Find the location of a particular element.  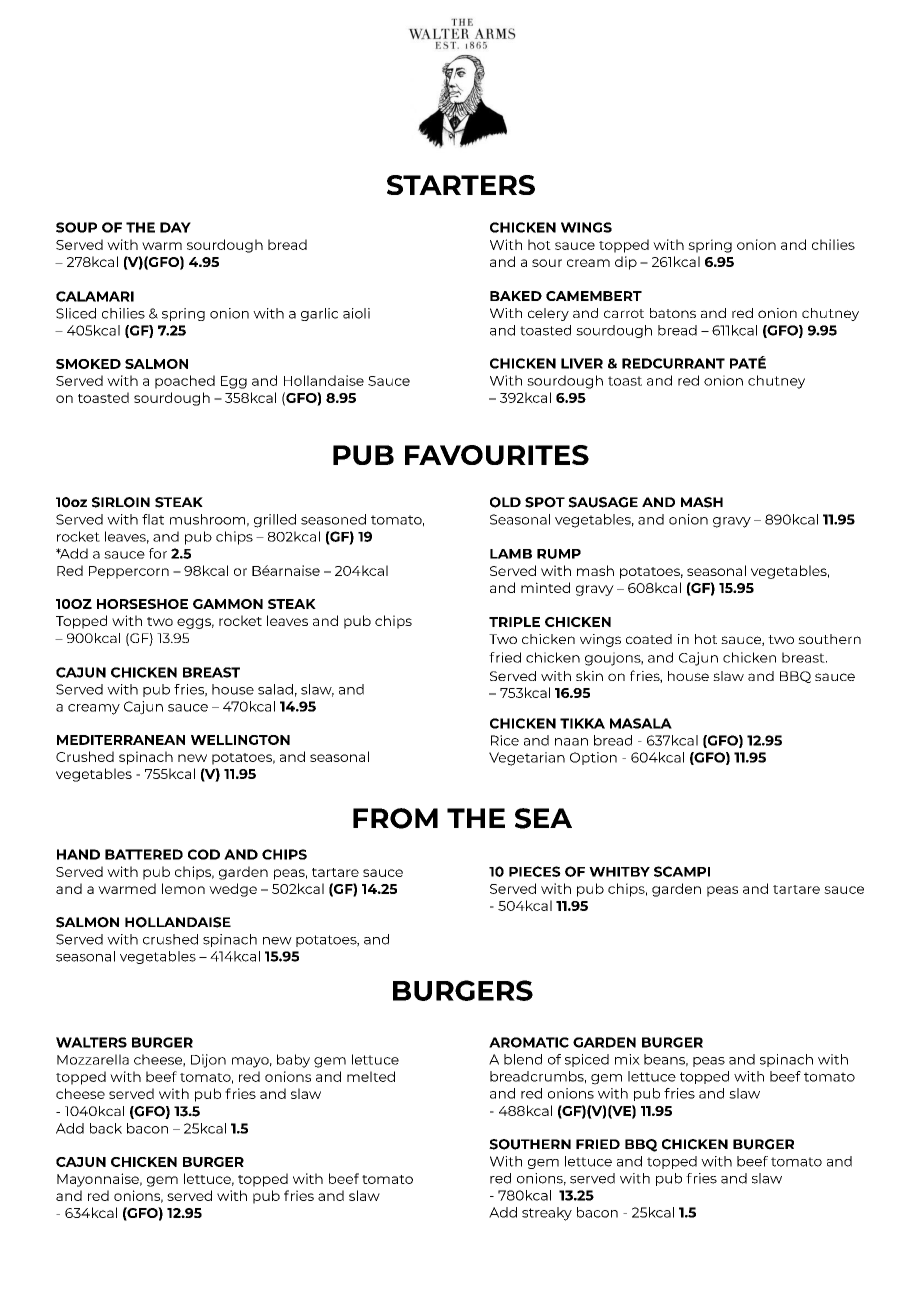

dip is located at coordinates (626, 263).
